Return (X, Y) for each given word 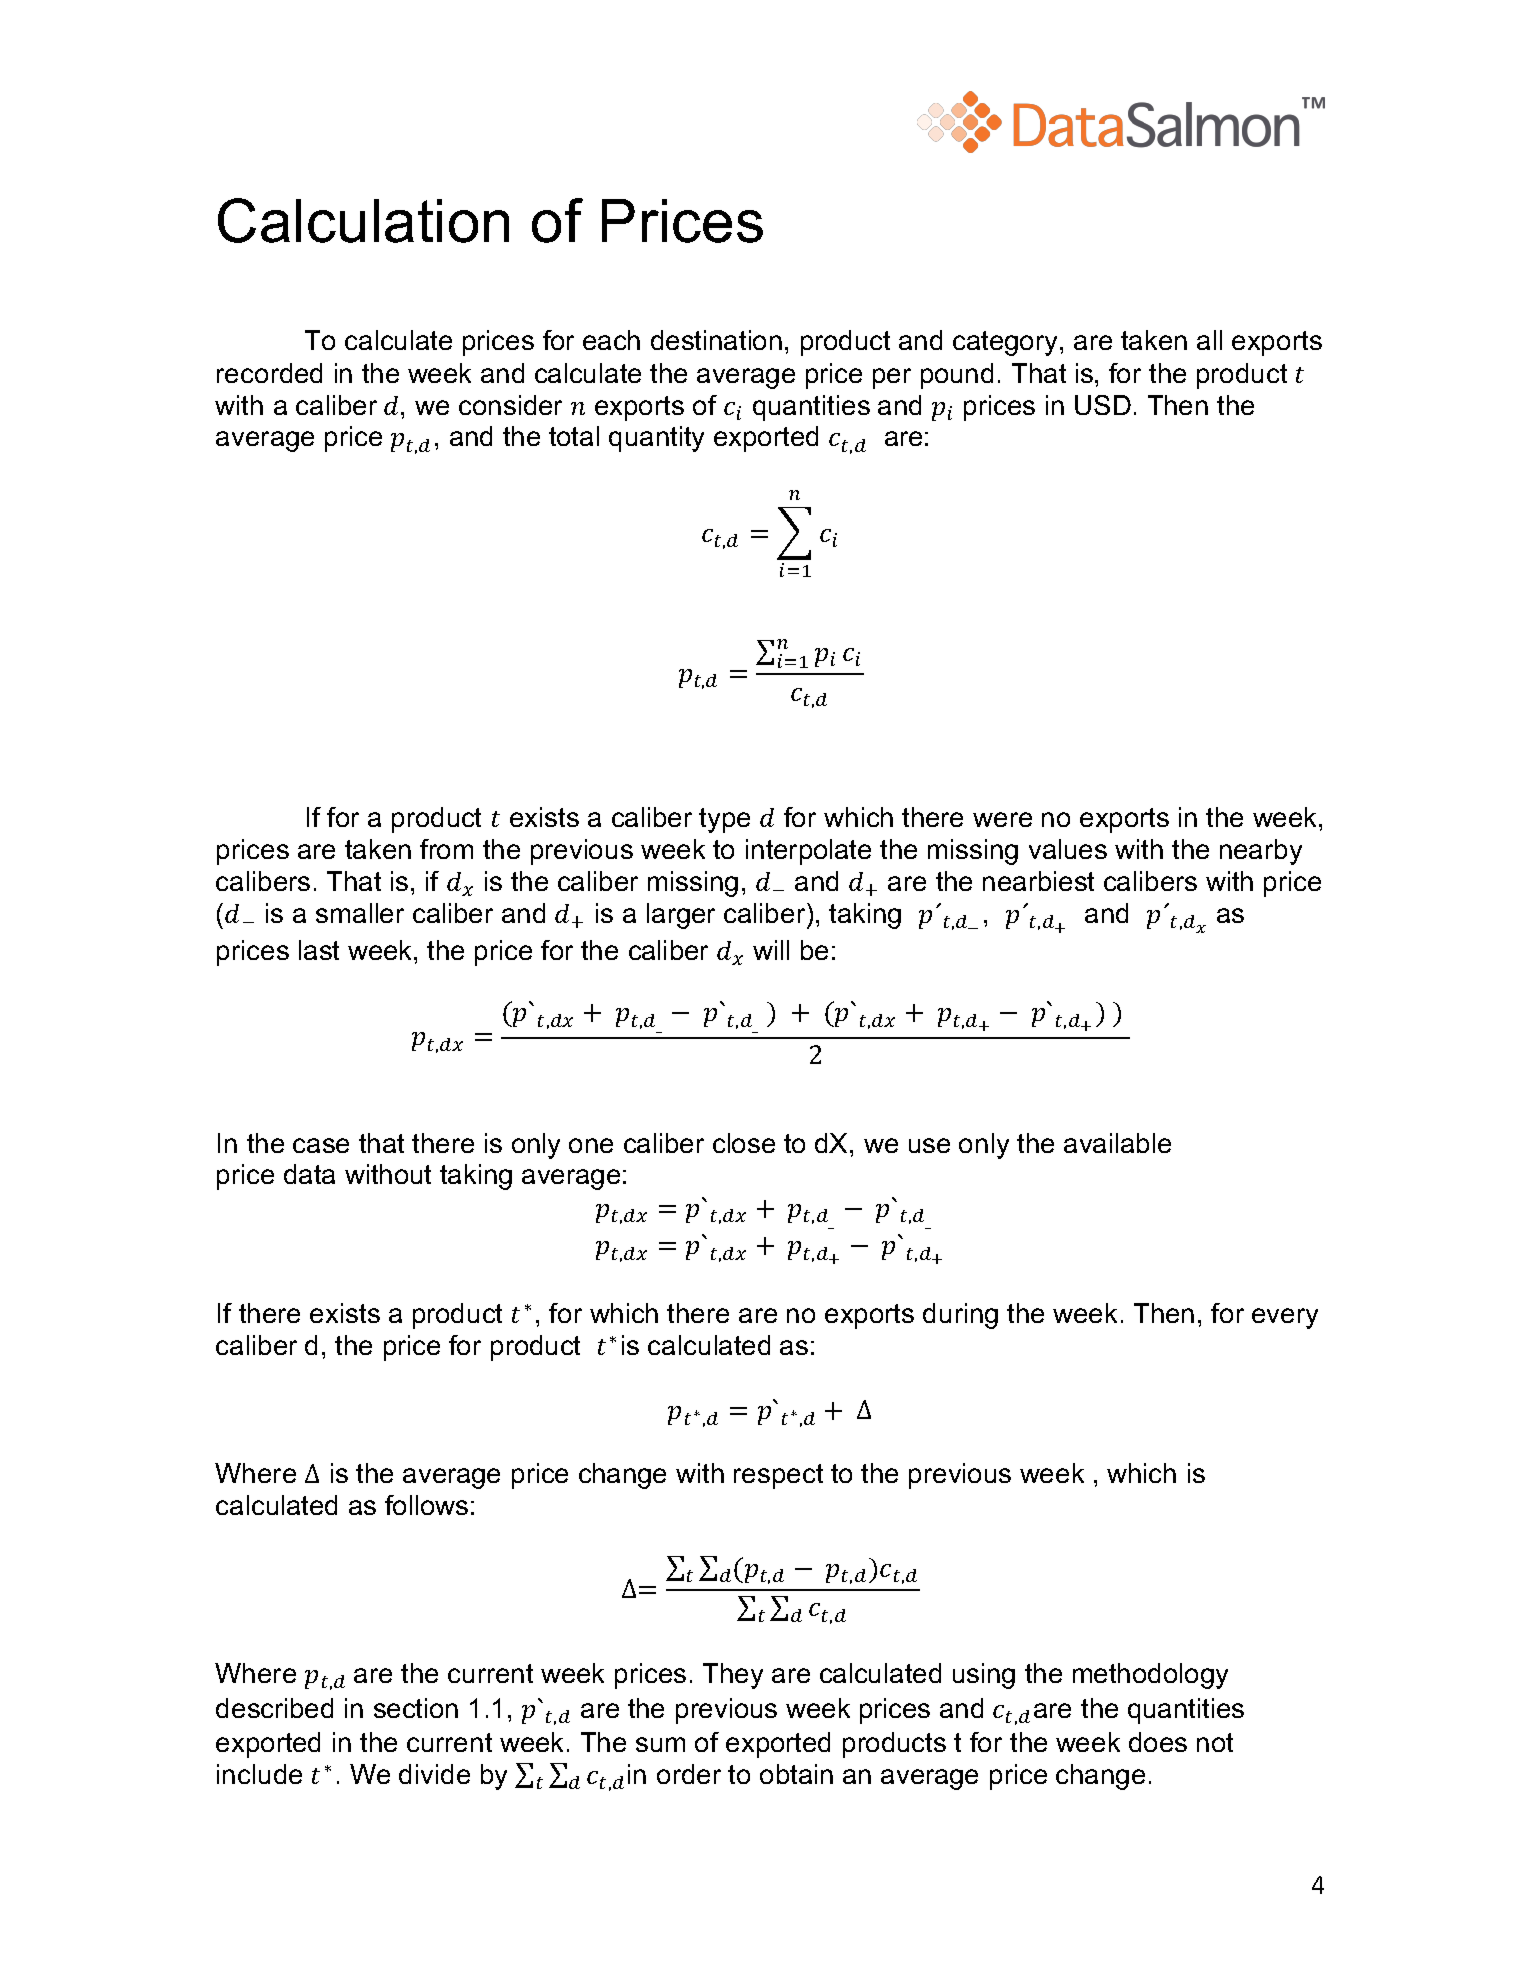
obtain (796, 1774)
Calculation (363, 220)
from (446, 849)
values (1068, 849)
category (1007, 343)
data (309, 1174)
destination (716, 340)
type (724, 820)
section (416, 1708)
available (1117, 1143)
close (744, 1143)
